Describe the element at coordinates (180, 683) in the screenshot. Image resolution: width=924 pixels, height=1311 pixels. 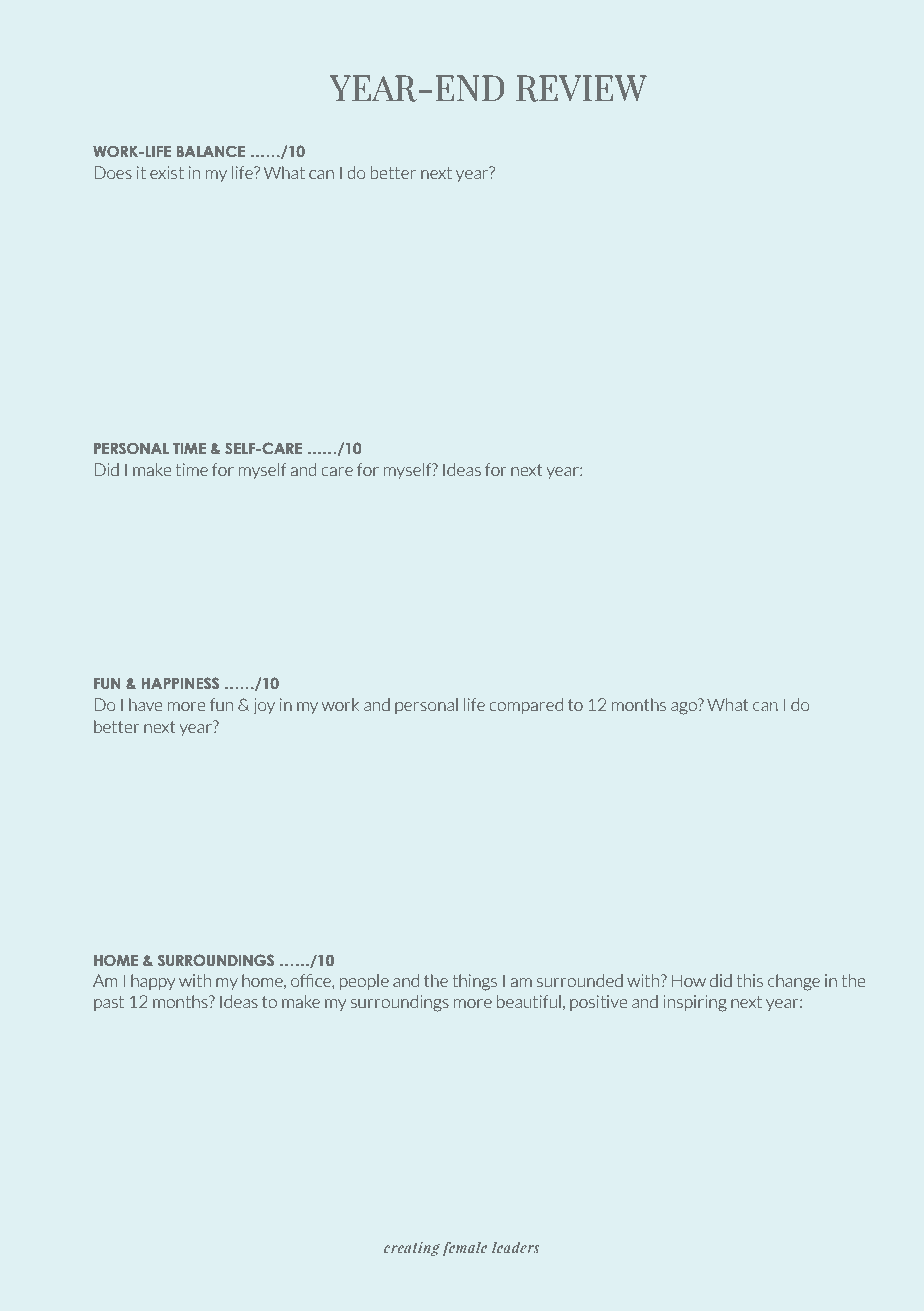
I see `HAPPINESS` at that location.
